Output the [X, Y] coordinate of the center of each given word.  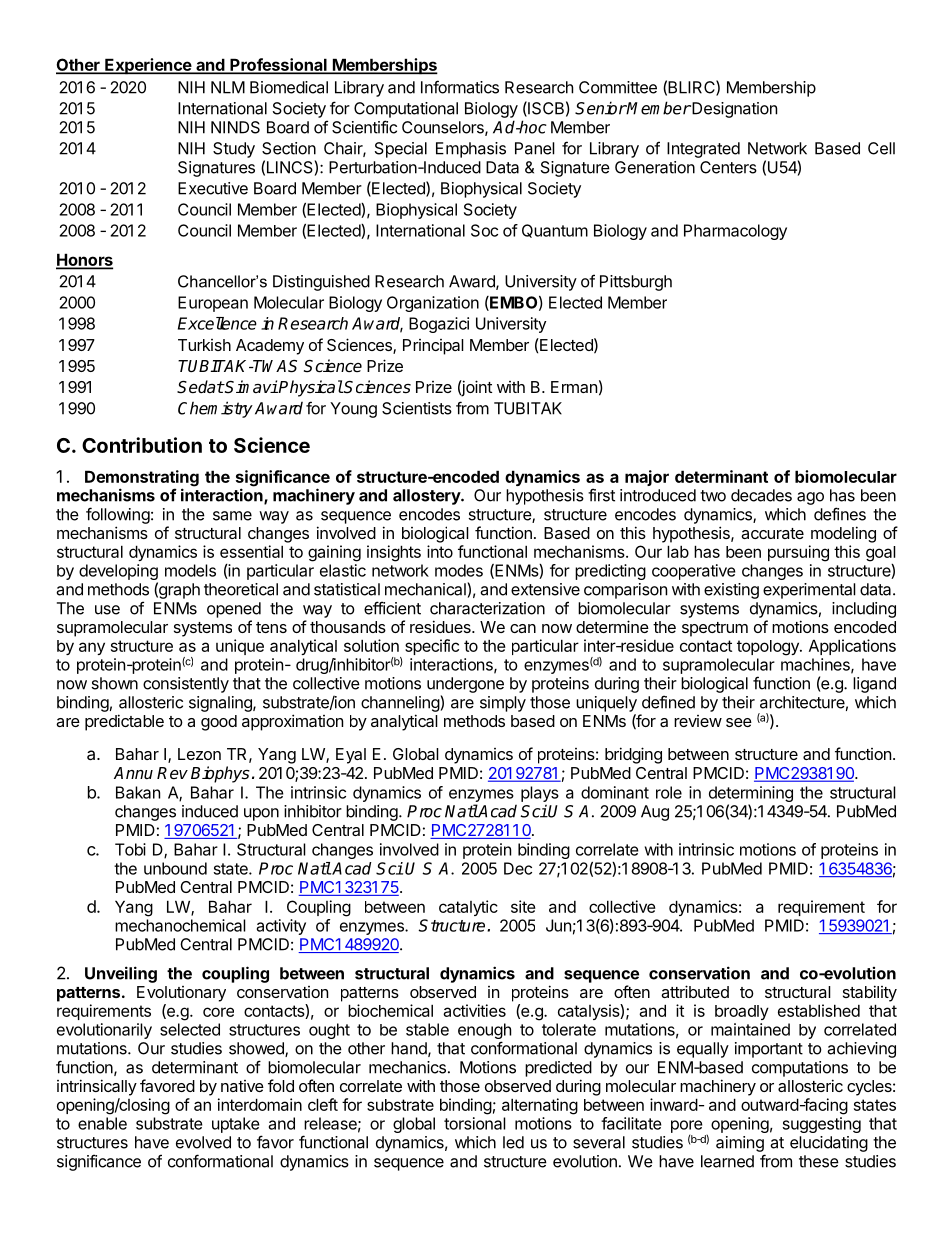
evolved [203, 1142]
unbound [175, 868]
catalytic [468, 908]
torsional [475, 1123]
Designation [733, 110]
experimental [809, 591]
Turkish [204, 345]
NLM [228, 87]
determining [751, 794]
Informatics [460, 87]
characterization [487, 608]
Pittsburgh [636, 283]
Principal [433, 347]
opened [234, 610]
